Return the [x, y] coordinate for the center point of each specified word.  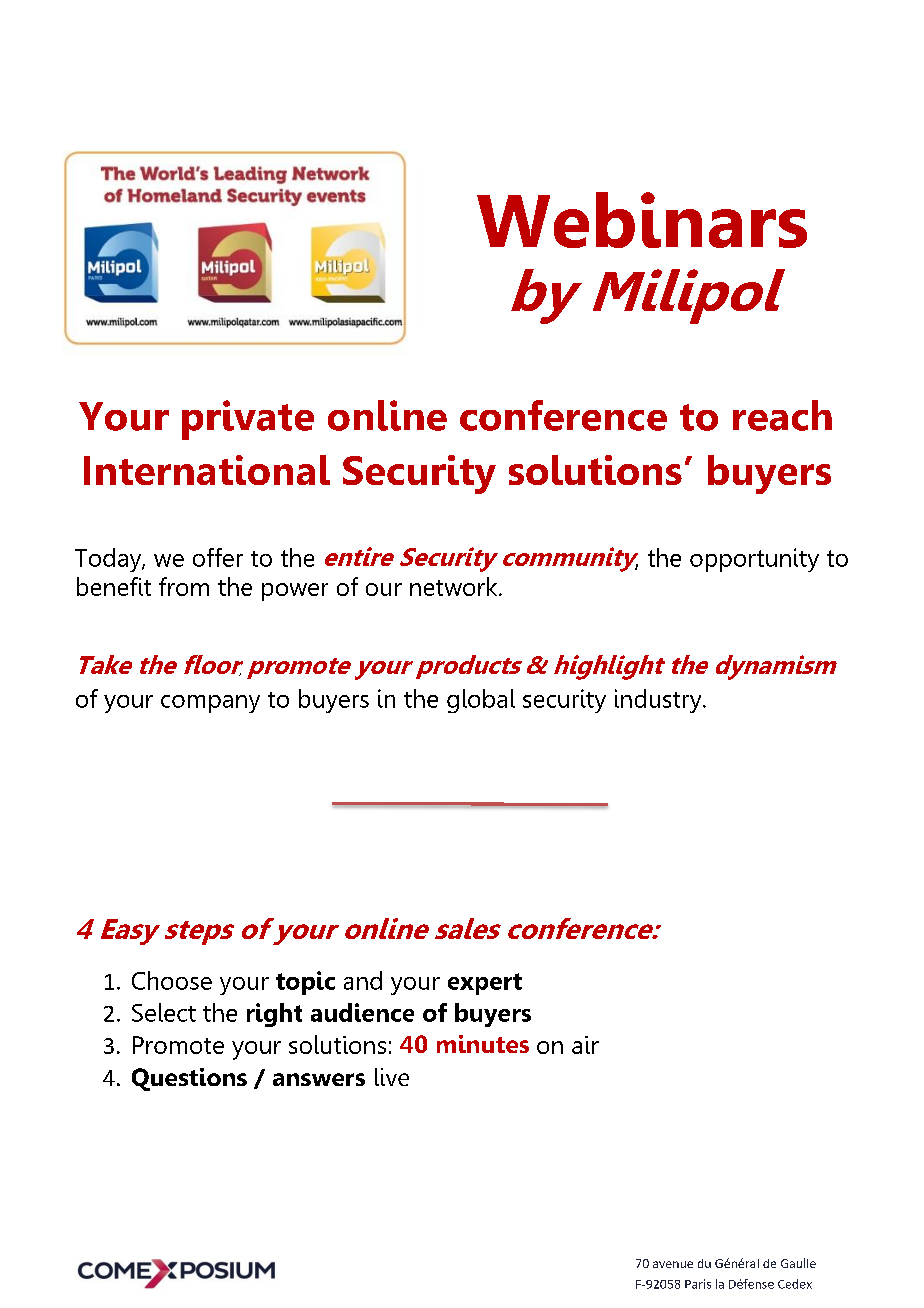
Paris [698, 1284]
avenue [673, 1264]
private [248, 420]
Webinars [642, 220]
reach [782, 415]
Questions [189, 1079]
